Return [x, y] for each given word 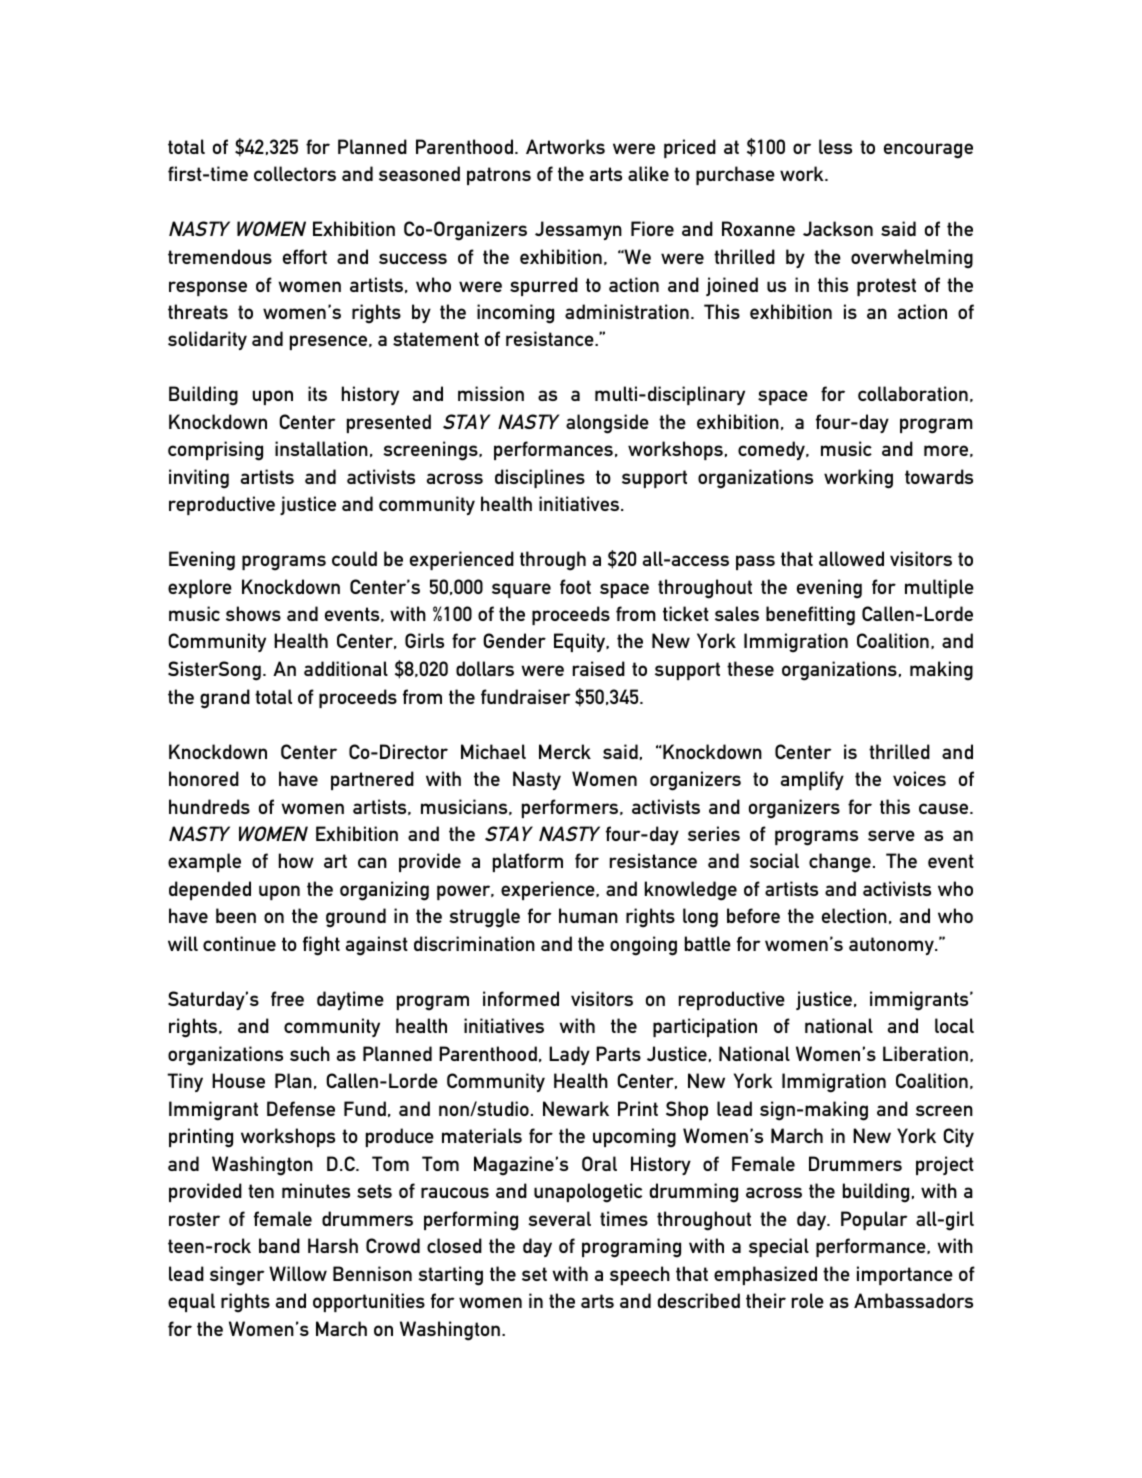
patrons [499, 176]
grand [225, 699]
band [279, 1245]
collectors [295, 173]
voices [919, 778]
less [835, 146]
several [559, 1218]
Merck [565, 751]
